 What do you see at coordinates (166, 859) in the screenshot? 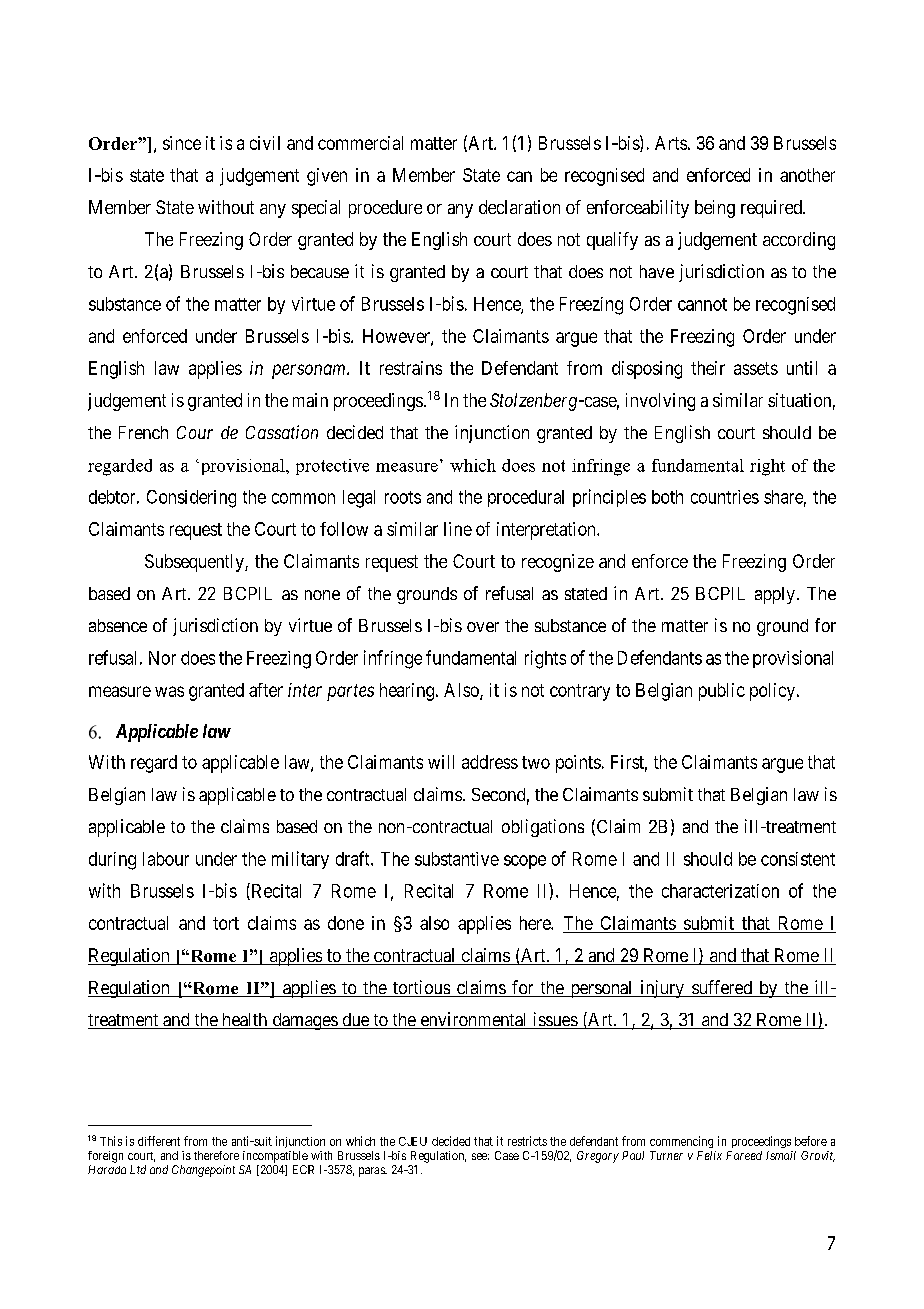
I see `labour` at bounding box center [166, 859].
